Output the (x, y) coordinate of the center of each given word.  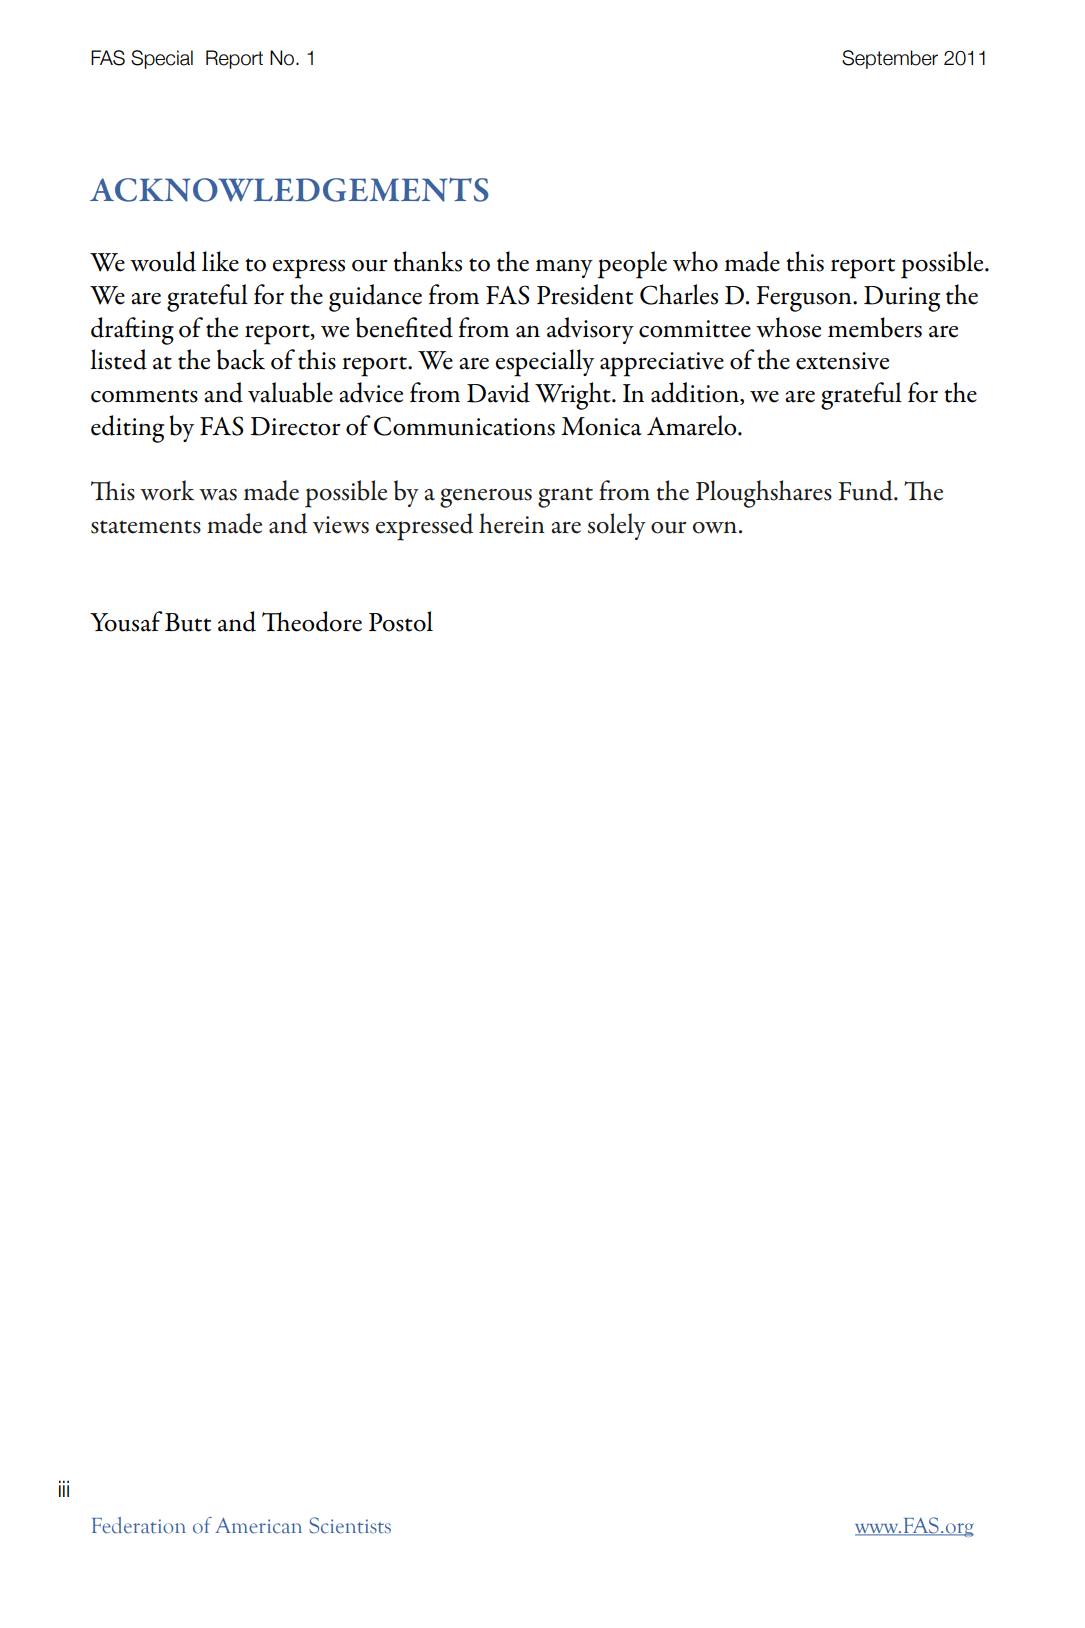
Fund (867, 490)
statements (146, 527)
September (890, 59)
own (715, 527)
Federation (139, 1525)
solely (617, 526)
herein (512, 523)
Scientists (350, 1525)
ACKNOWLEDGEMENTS (289, 189)
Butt (188, 622)
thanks (427, 261)
